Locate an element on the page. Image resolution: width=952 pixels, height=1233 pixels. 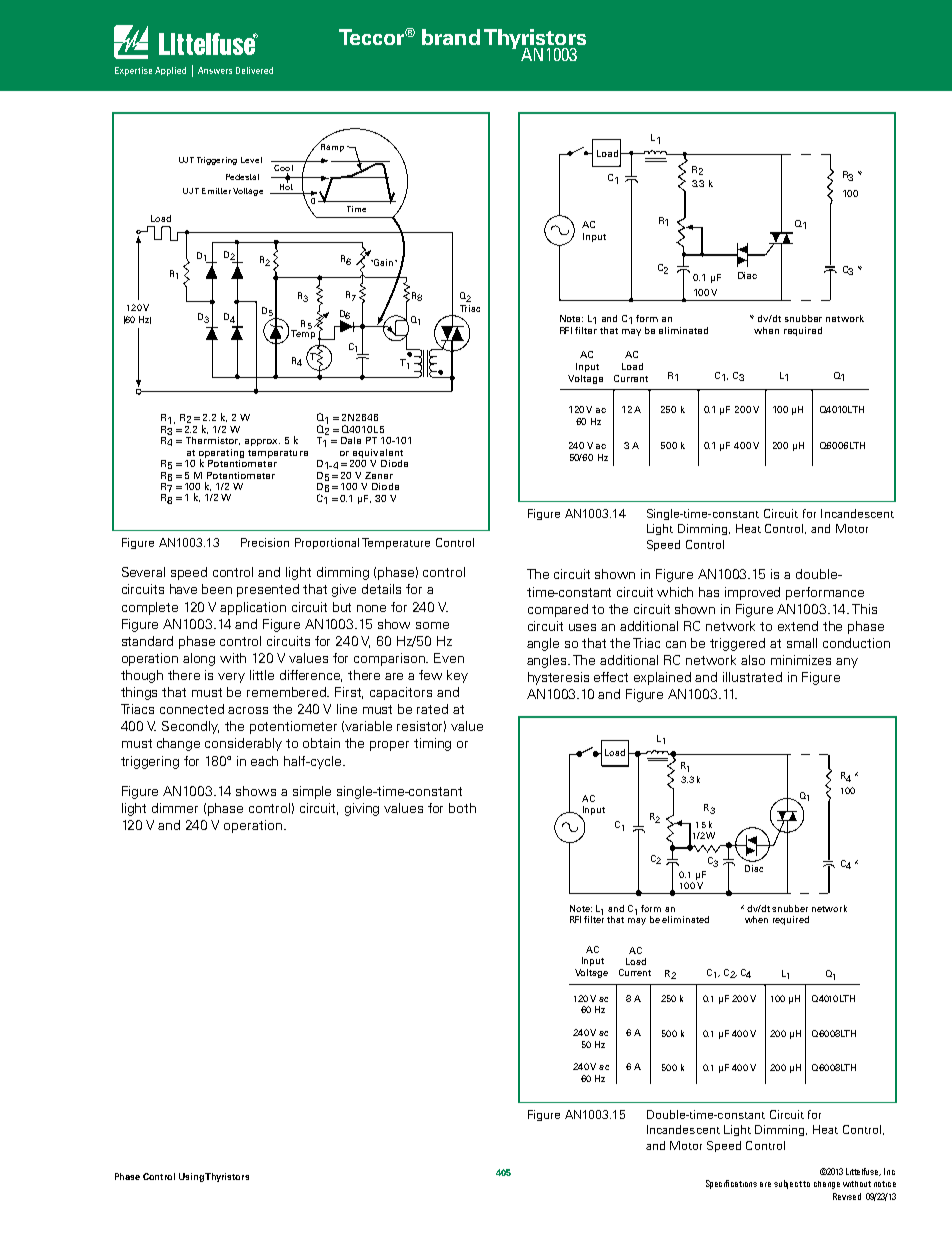
Emitter is located at coordinates (216, 191).
